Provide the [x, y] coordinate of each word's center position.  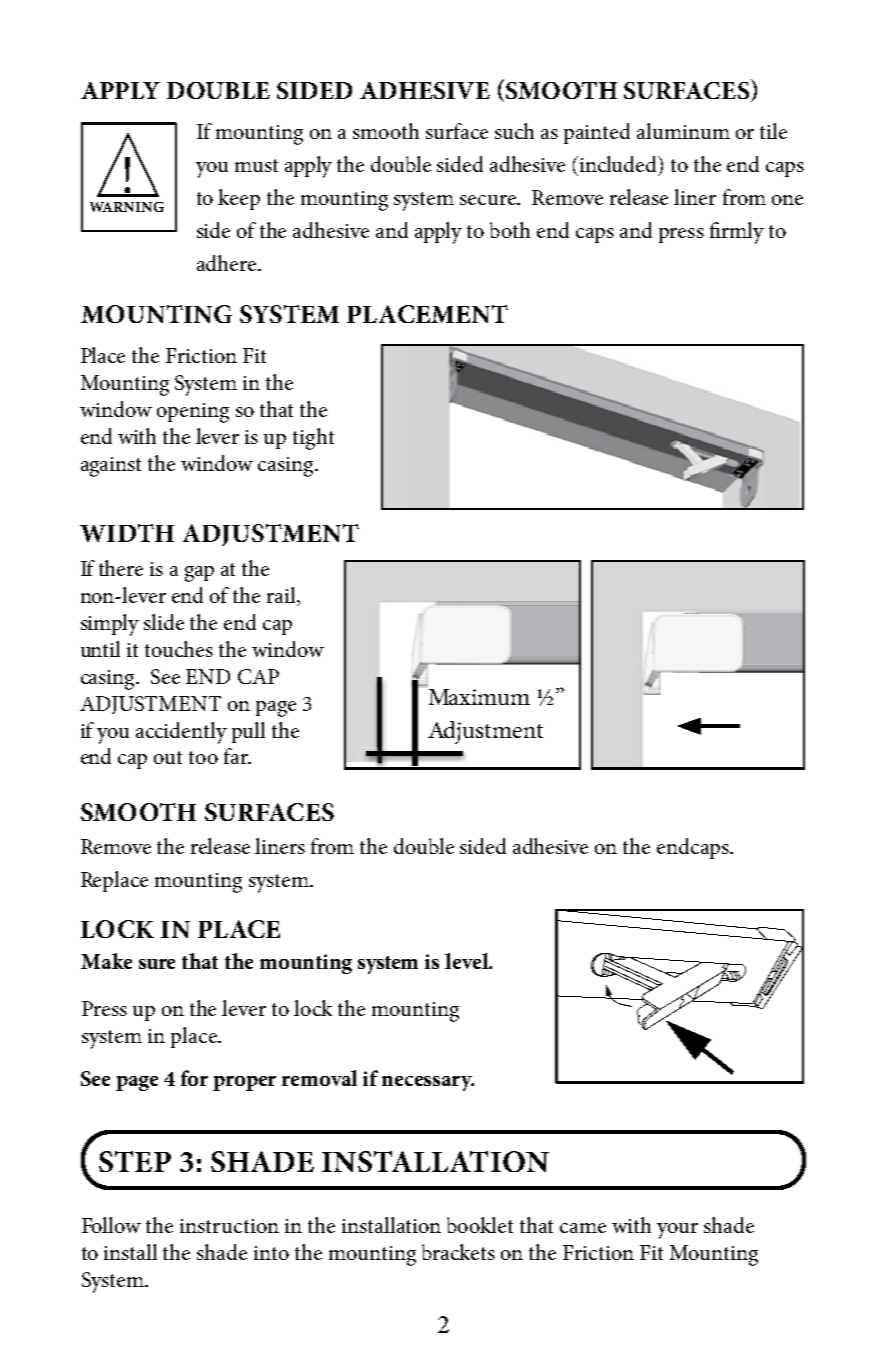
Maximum [479, 697]
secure [489, 200]
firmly [737, 233]
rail [282, 596]
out [168, 757]
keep [239, 199]
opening [193, 413]
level [467, 961]
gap [199, 574]
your [677, 1231]
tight [313, 439]
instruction [229, 1226]
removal [319, 1078]
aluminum [683, 131]
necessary [428, 1083]
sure [157, 964]
